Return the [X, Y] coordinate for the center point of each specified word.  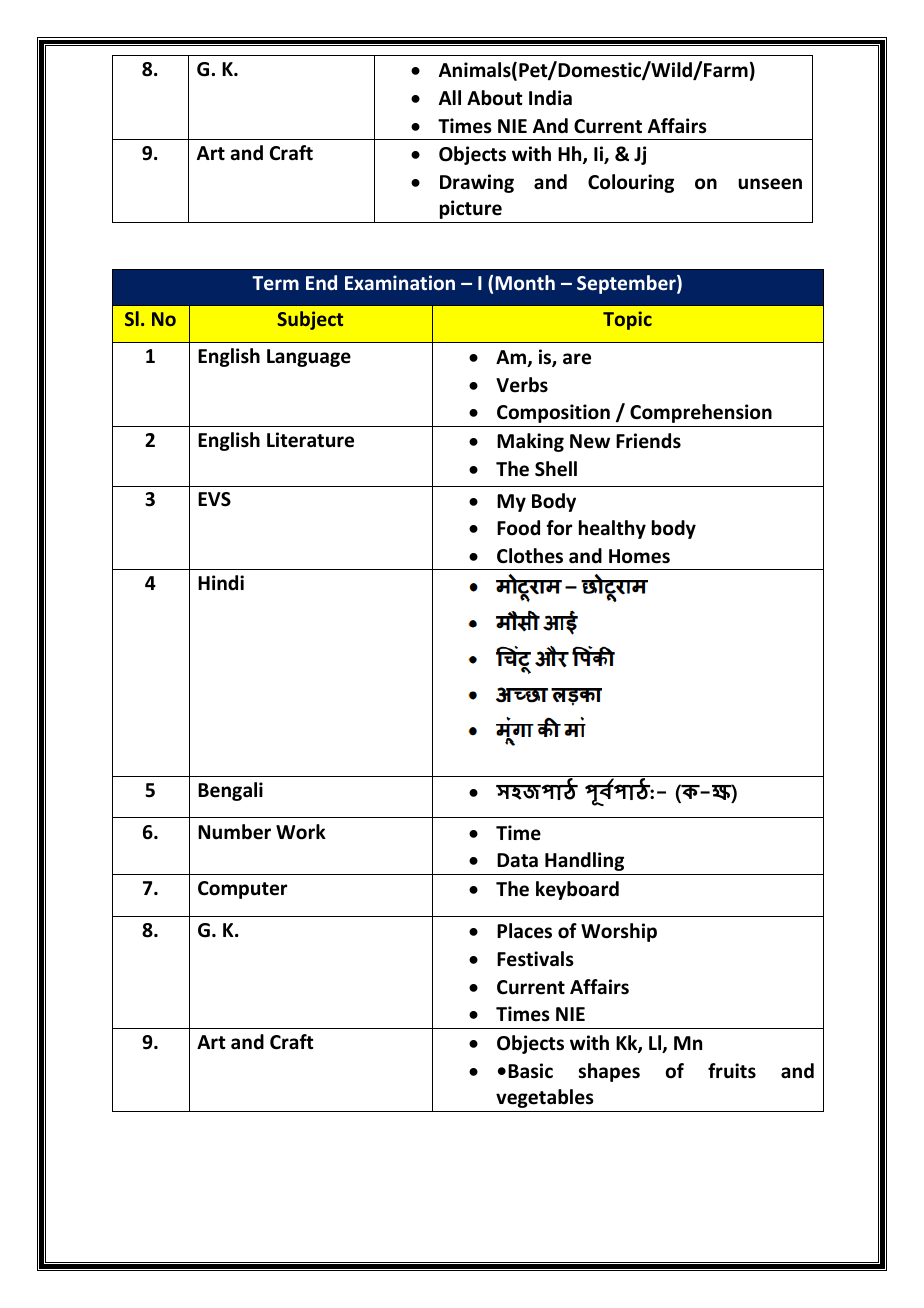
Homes [639, 556]
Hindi [221, 583]
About [495, 98]
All [450, 97]
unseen [770, 184]
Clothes [530, 556]
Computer [242, 890]
